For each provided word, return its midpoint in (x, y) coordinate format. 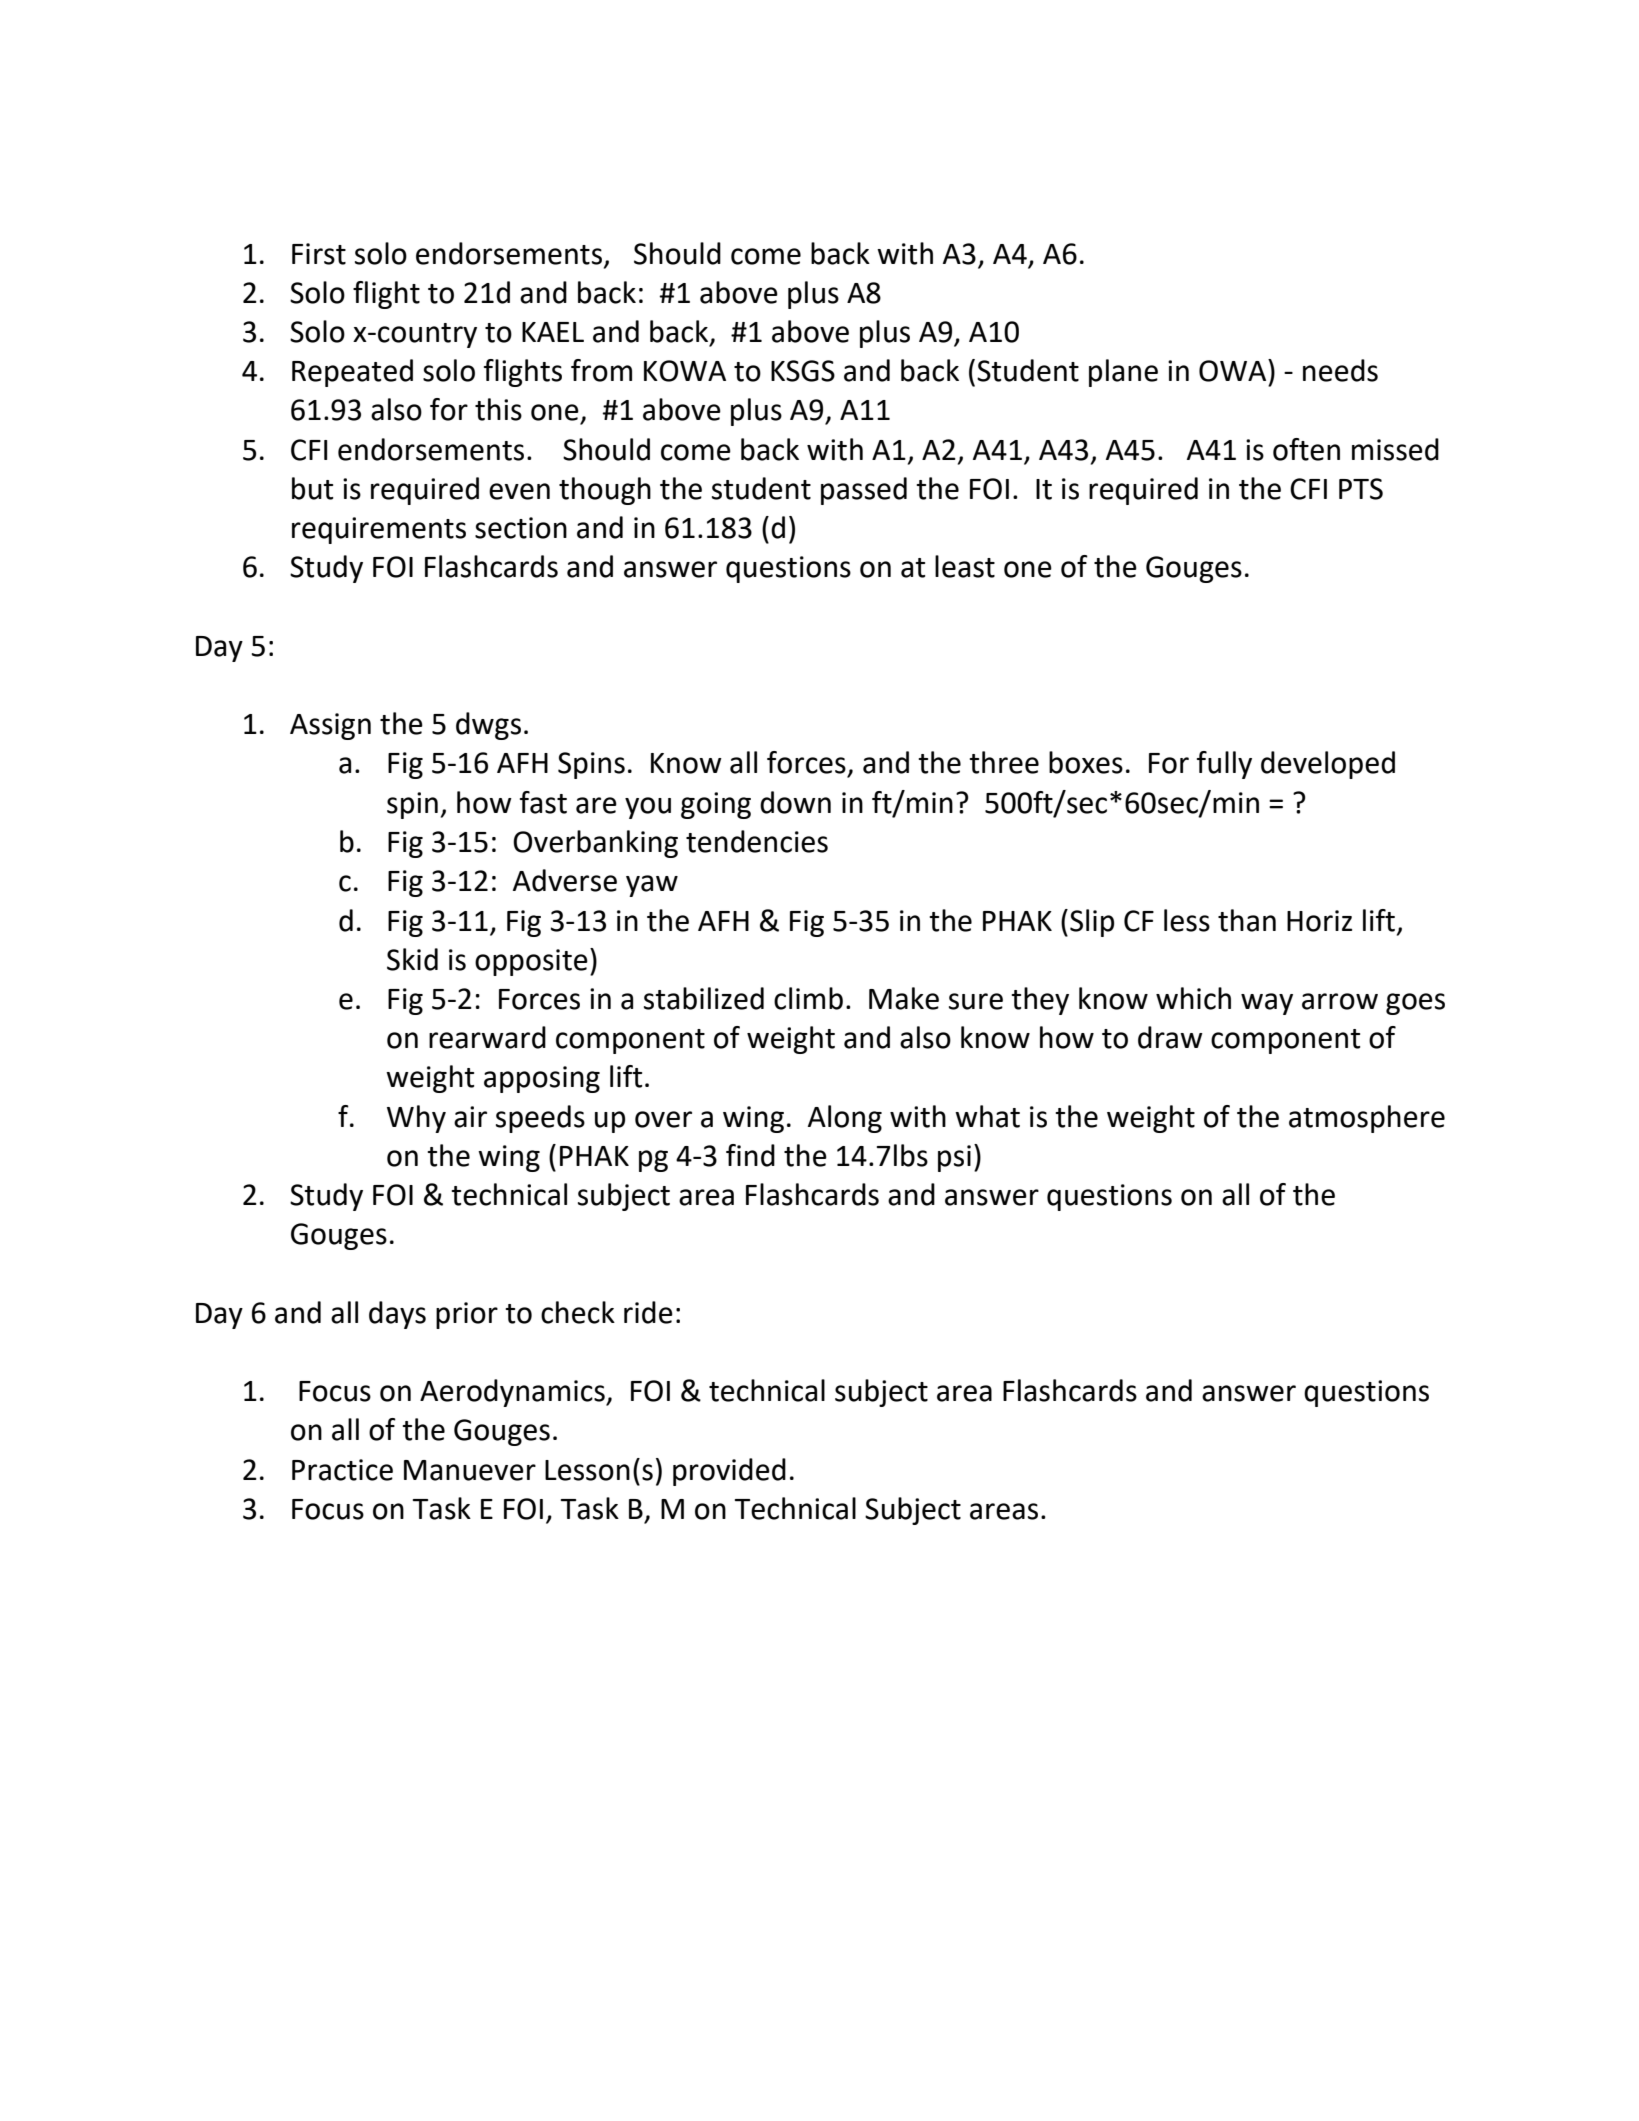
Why (416, 1119)
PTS (1361, 489)
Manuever (470, 1470)
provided (729, 1472)
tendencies (757, 841)
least (965, 566)
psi (954, 1158)
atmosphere (1367, 1119)
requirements (379, 530)
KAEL (553, 332)
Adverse (565, 880)
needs (1340, 370)
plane (1123, 373)
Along (845, 1119)
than (1247, 920)
